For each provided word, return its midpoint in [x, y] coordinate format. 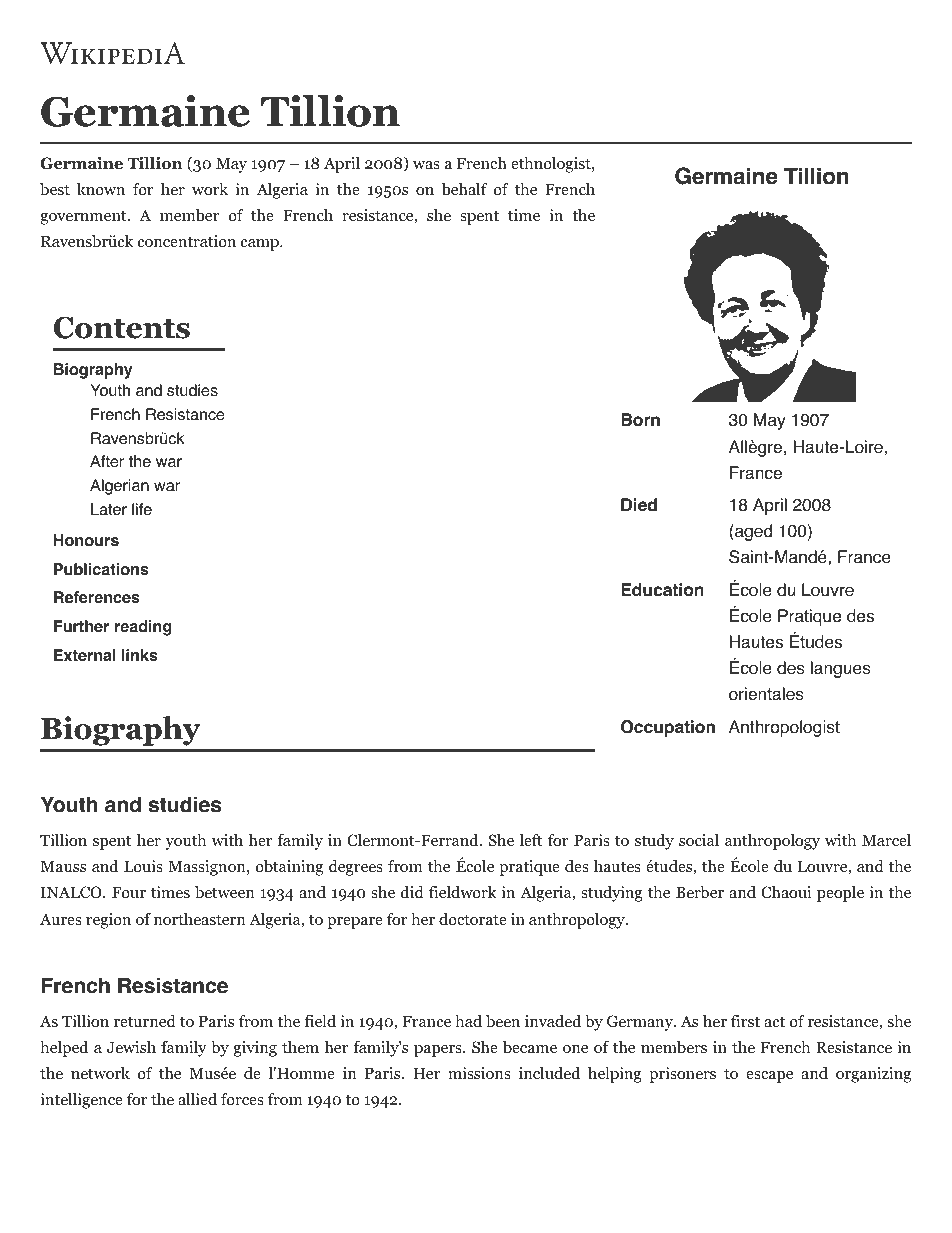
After [107, 461]
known [101, 189]
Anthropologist [784, 728]
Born [640, 420]
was [426, 165]
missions [479, 1073]
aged [752, 532]
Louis [143, 866]
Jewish [131, 1047]
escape [769, 1077]
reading [143, 628]
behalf [464, 189]
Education [662, 590]
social [699, 840]
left [531, 839]
